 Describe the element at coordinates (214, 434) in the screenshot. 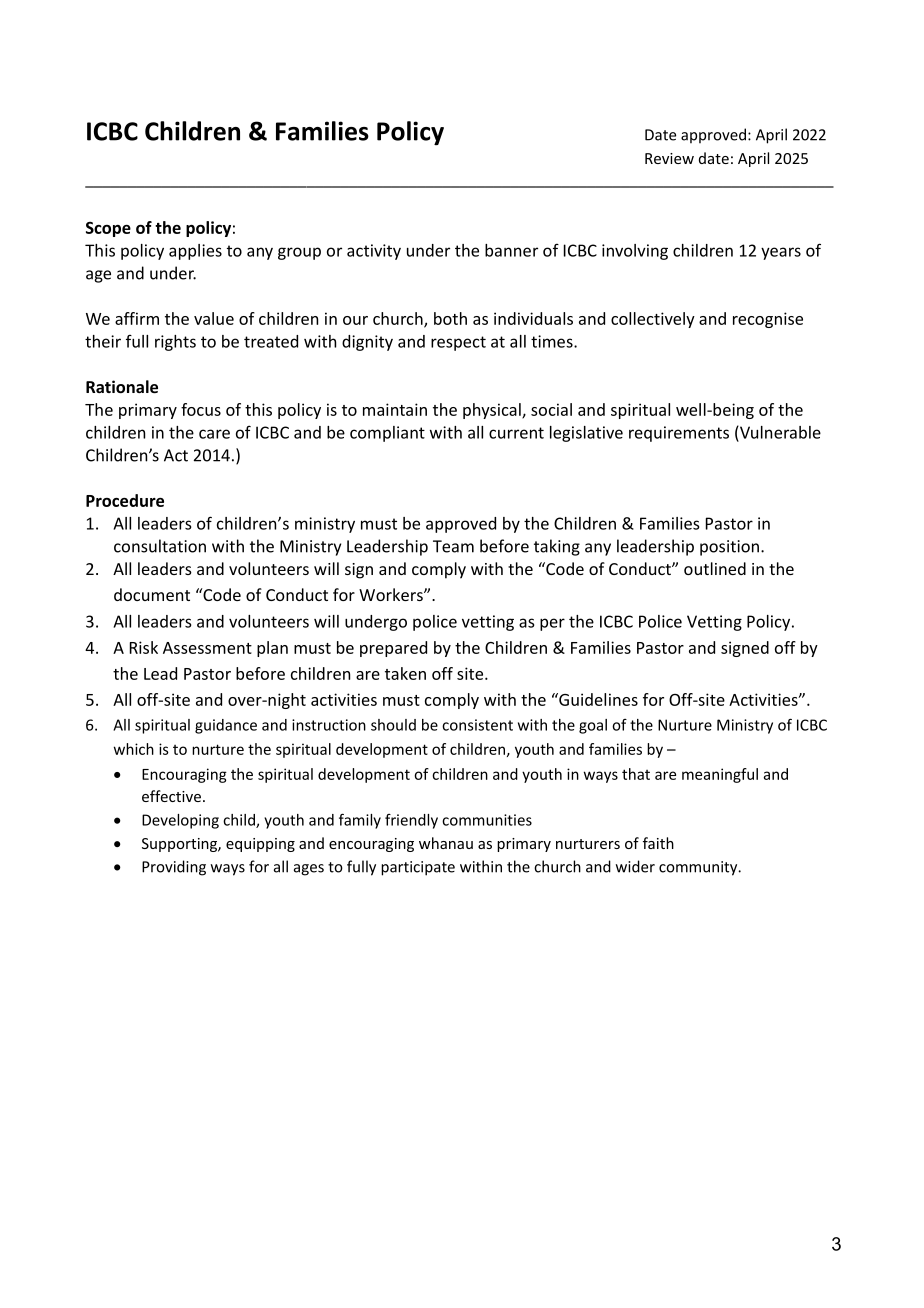

I see `care` at that location.
